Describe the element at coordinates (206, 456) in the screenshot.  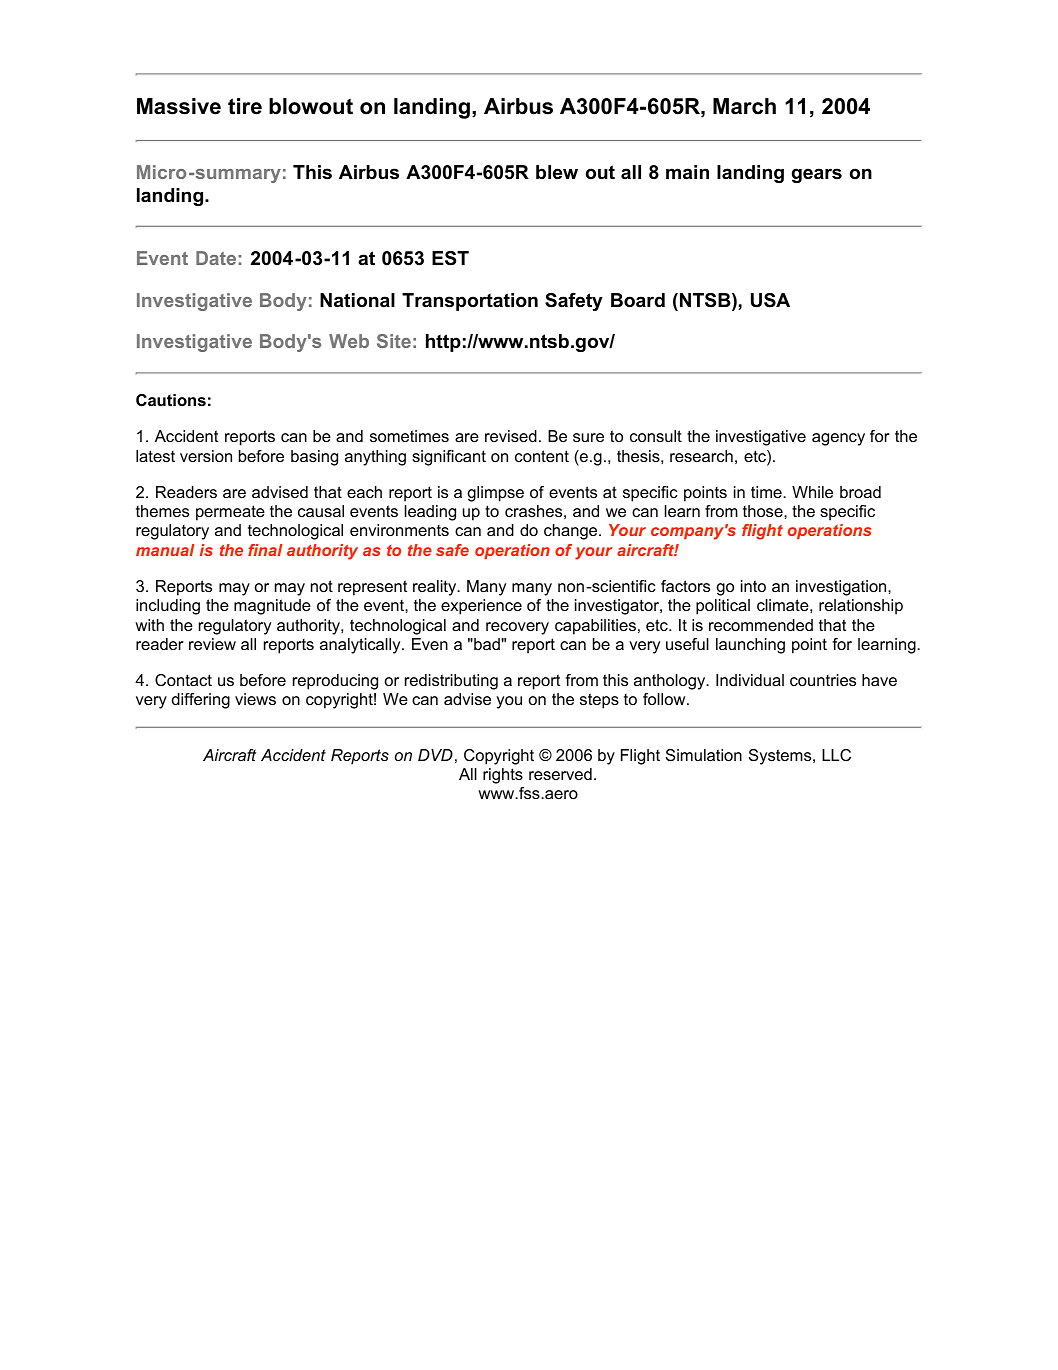
I see `version` at that location.
